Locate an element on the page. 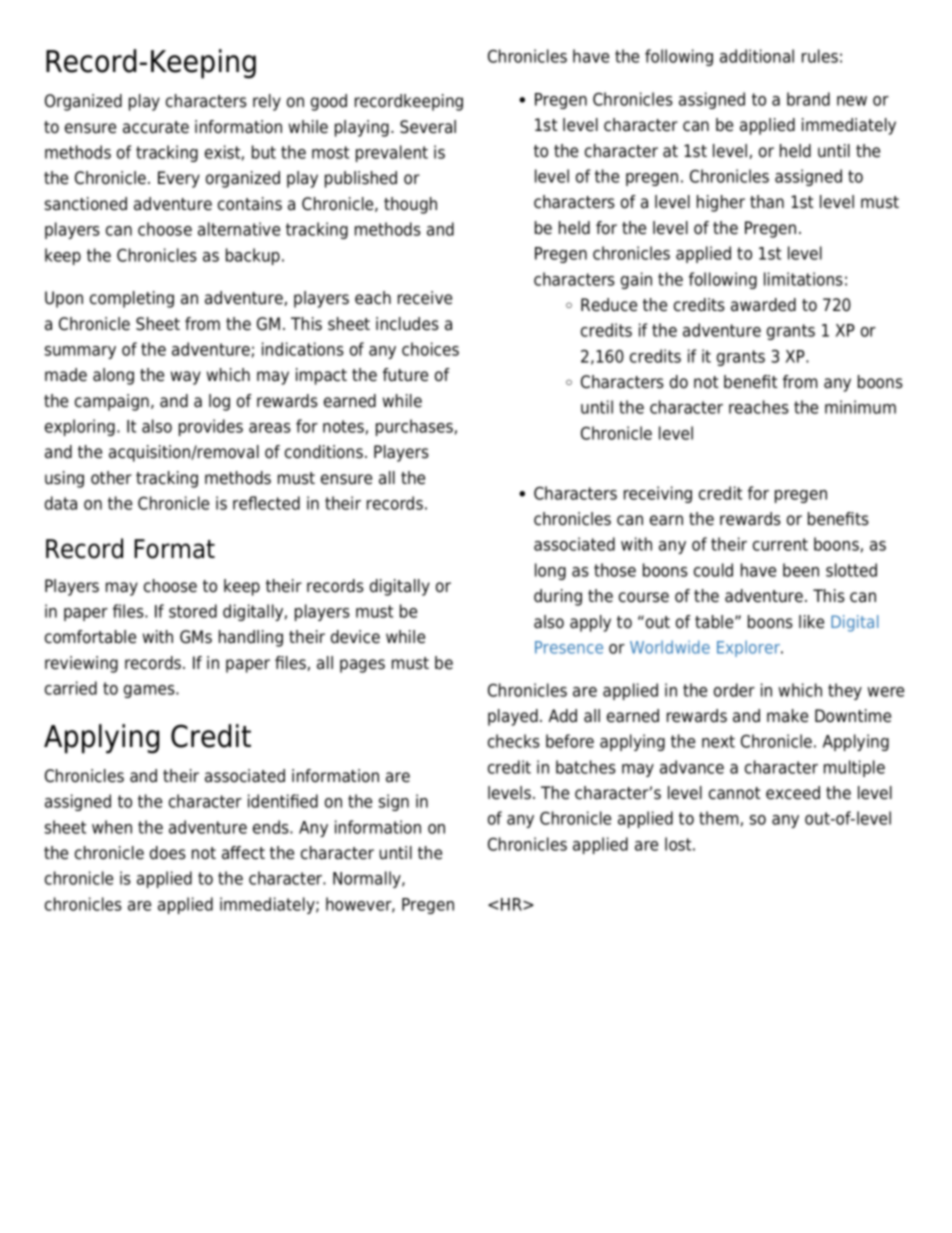 The width and height of the document is (952, 1233). accurate is located at coordinates (156, 127).
